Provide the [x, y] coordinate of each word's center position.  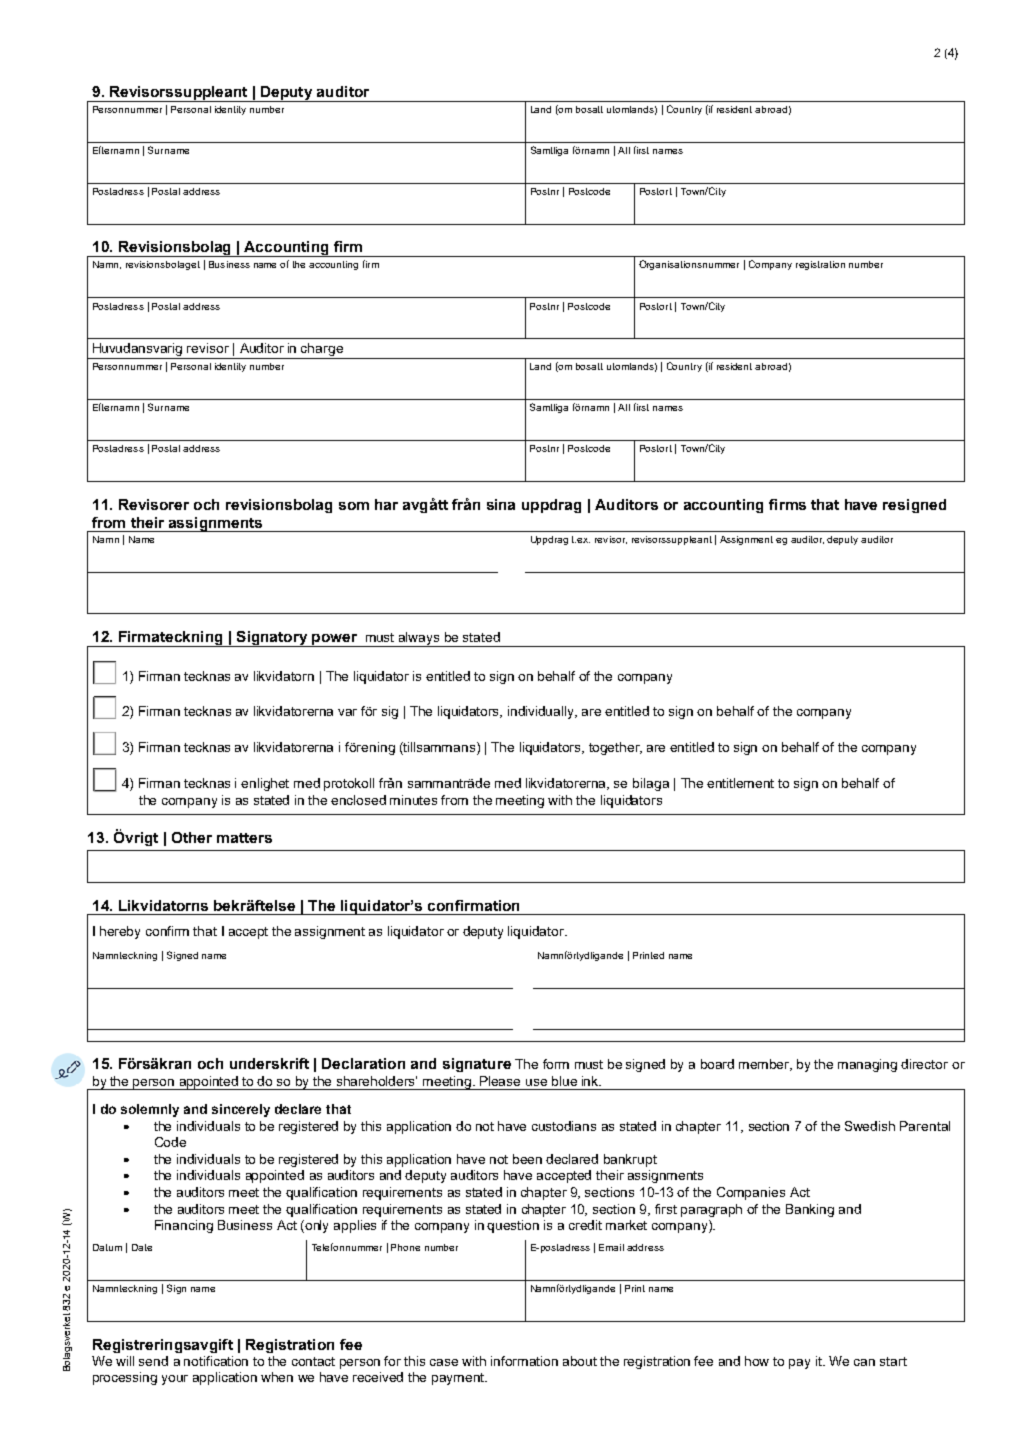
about [580, 1361]
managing [867, 1065]
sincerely [241, 1110]
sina [501, 504]
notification [216, 1361]
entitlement [740, 783]
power [335, 640]
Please [500, 1081]
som [354, 506]
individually [542, 712]
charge [322, 351]
